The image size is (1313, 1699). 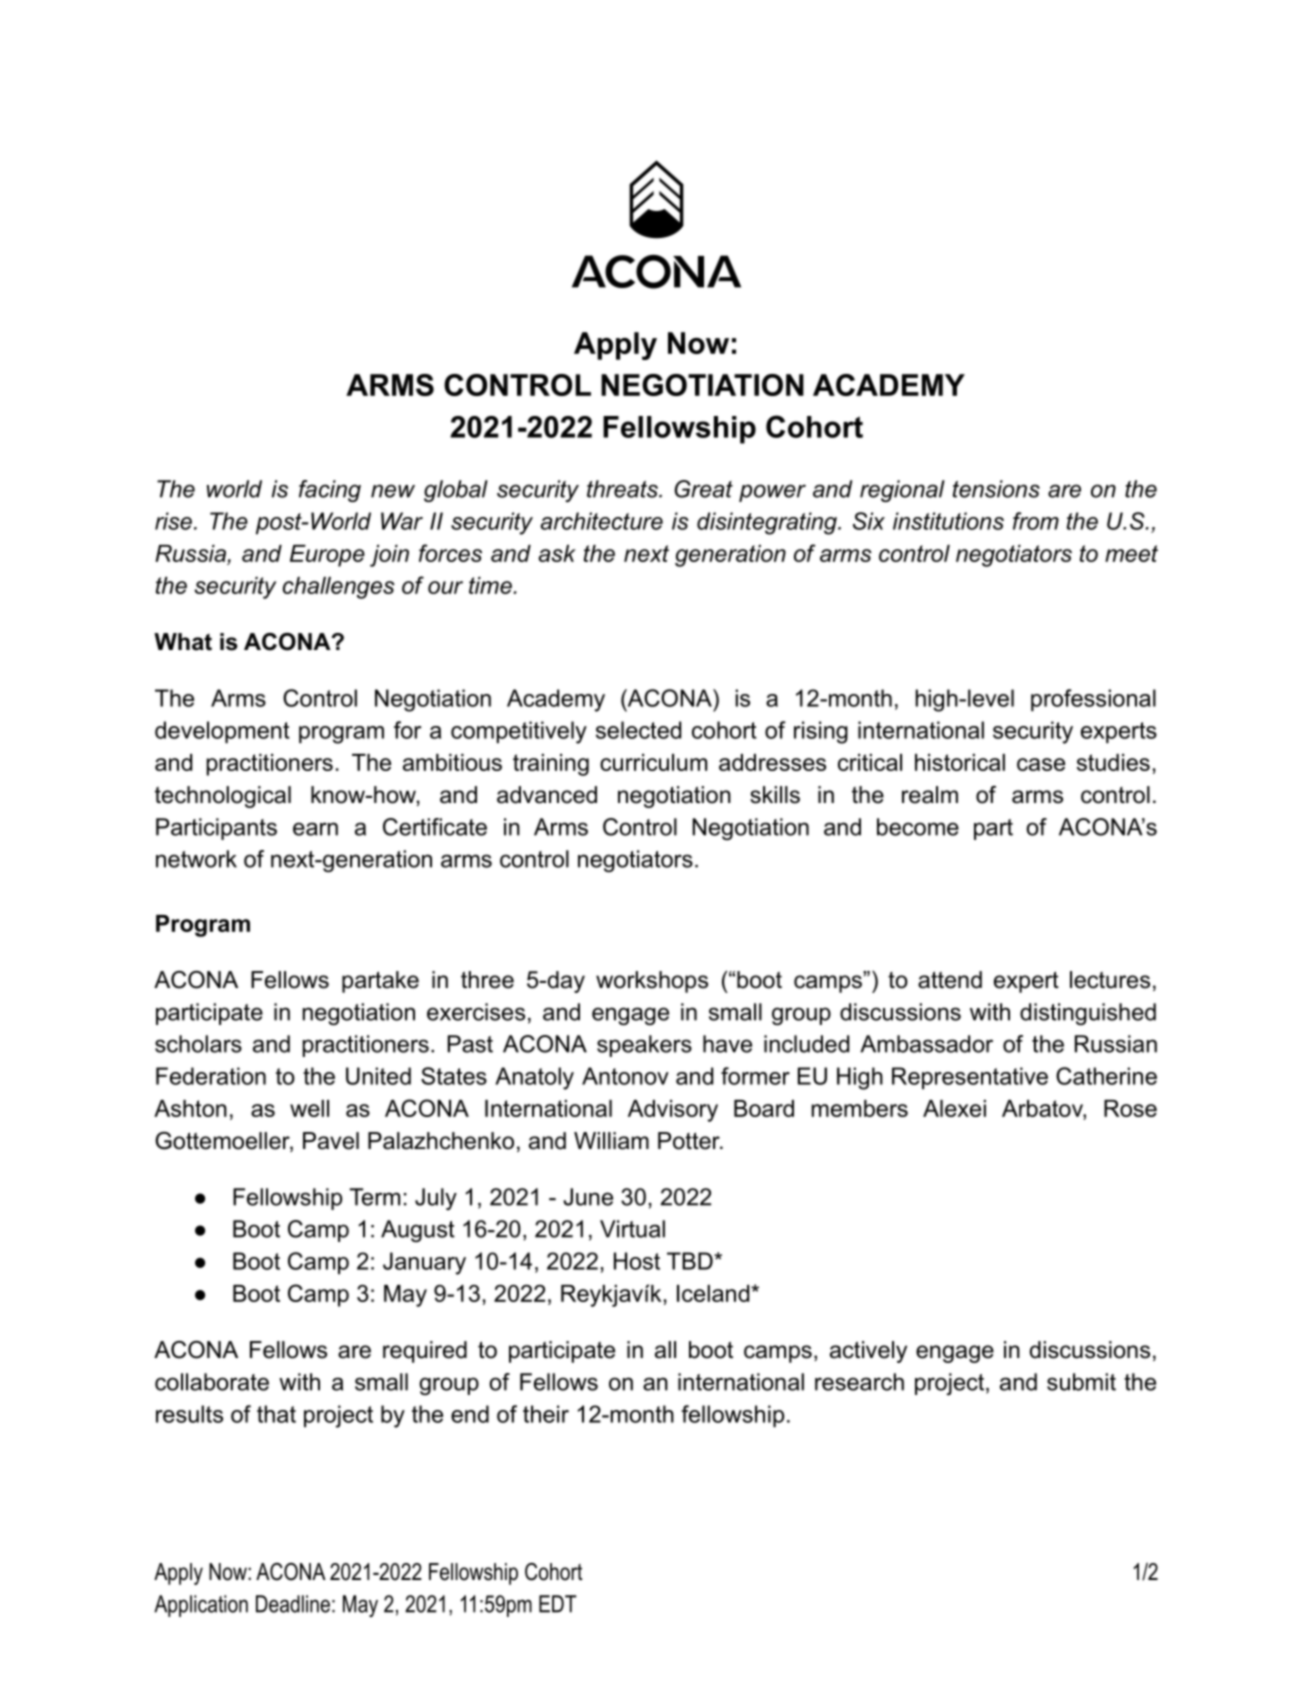 What do you see at coordinates (1041, 764) in the screenshot?
I see `case` at bounding box center [1041, 764].
